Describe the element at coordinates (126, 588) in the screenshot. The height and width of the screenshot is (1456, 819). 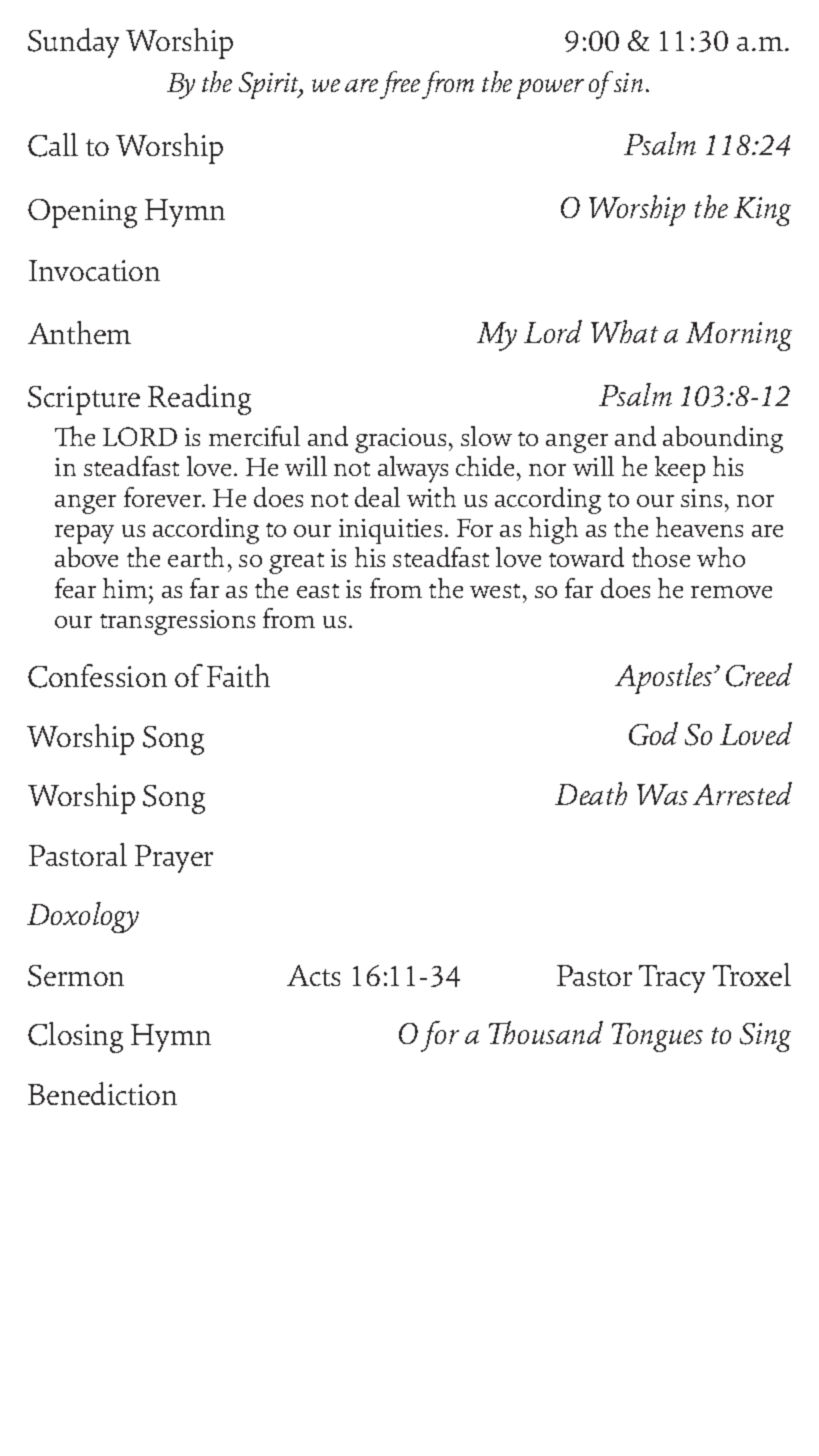
I see `him` at that location.
